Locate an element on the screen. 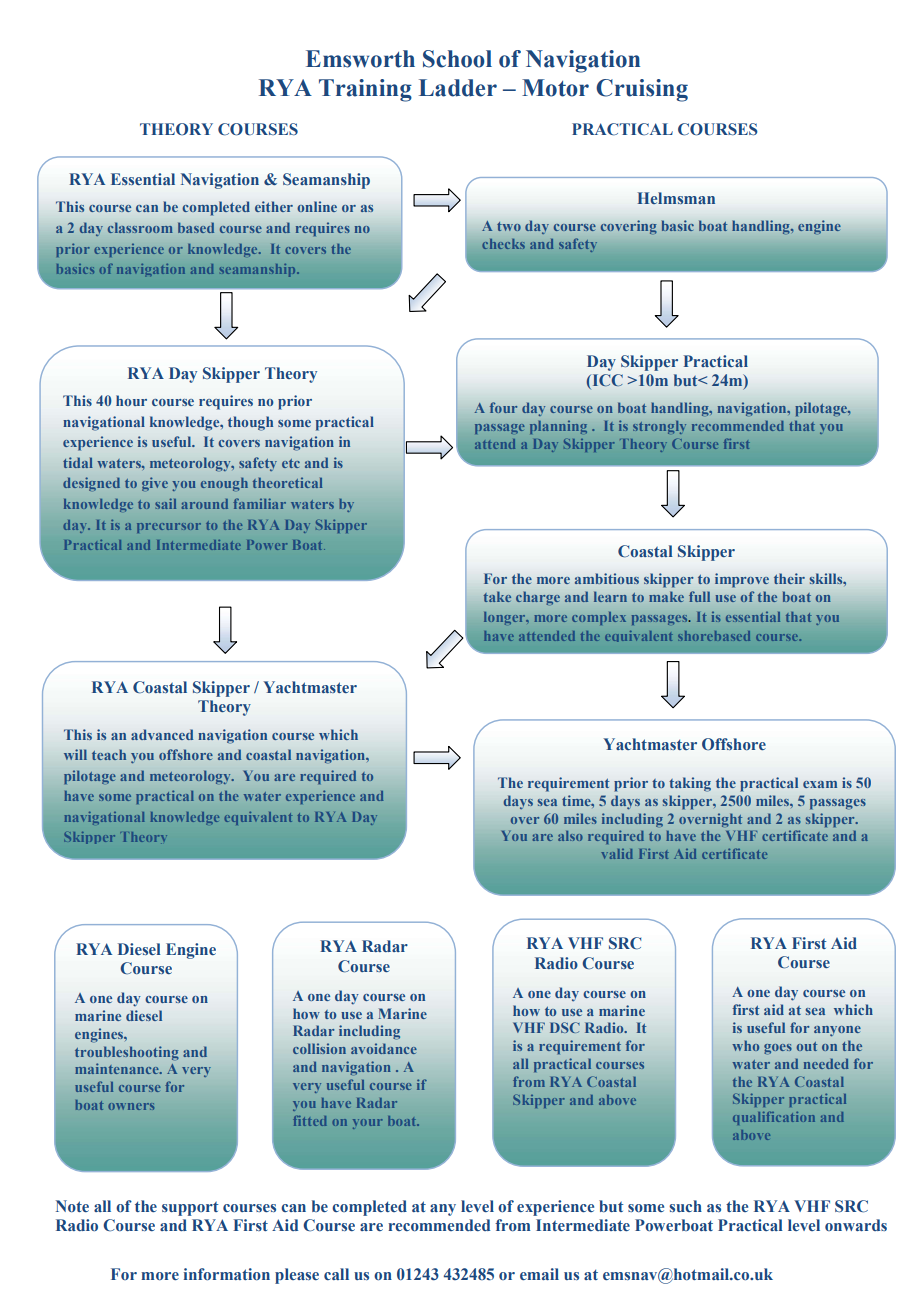 This screenshot has width=924, height=1308. take is located at coordinates (497, 597).
